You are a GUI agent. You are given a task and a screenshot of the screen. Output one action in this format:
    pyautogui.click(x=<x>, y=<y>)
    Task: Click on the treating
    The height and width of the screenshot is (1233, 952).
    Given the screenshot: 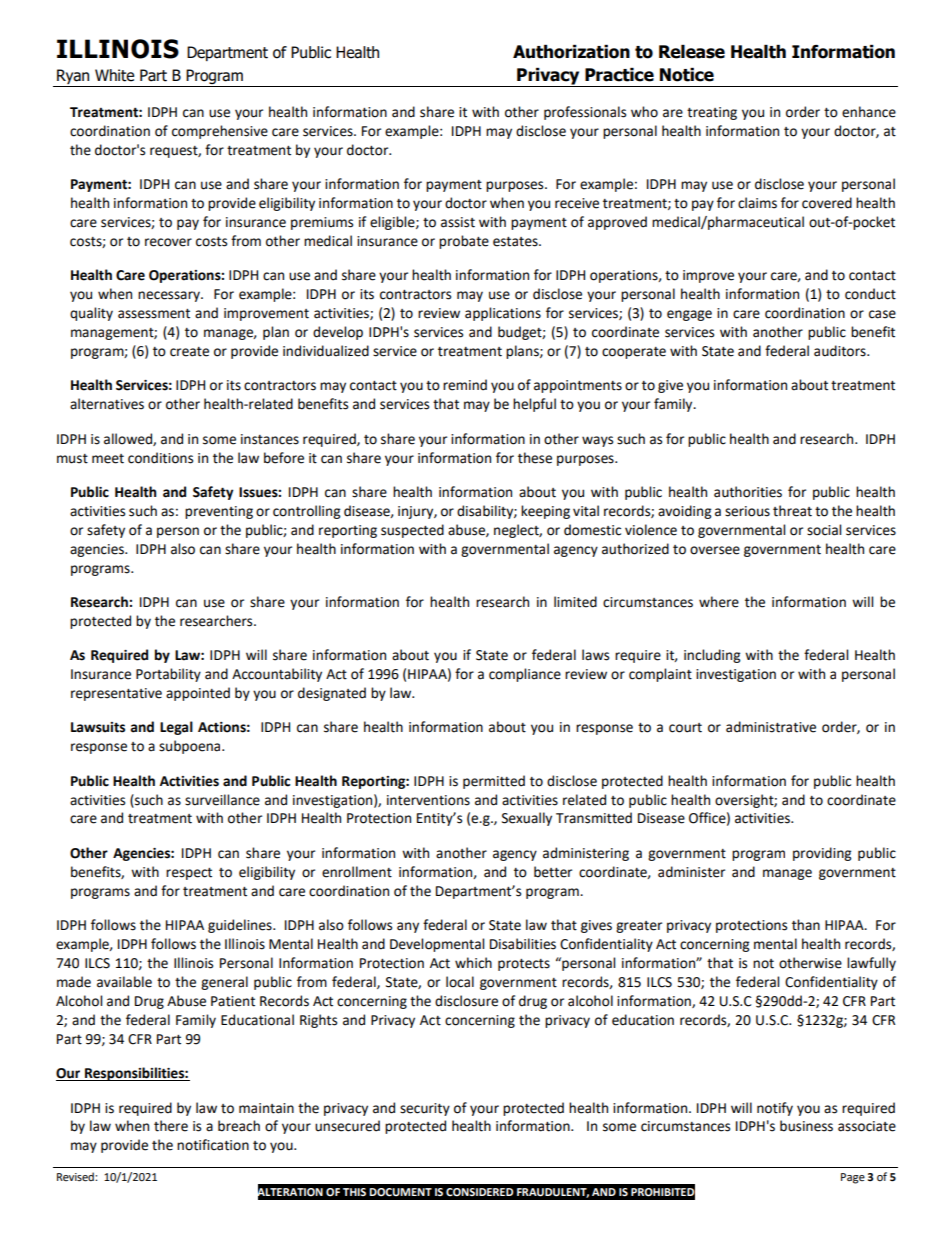 What is the action you would take?
    pyautogui.click(x=712, y=113)
